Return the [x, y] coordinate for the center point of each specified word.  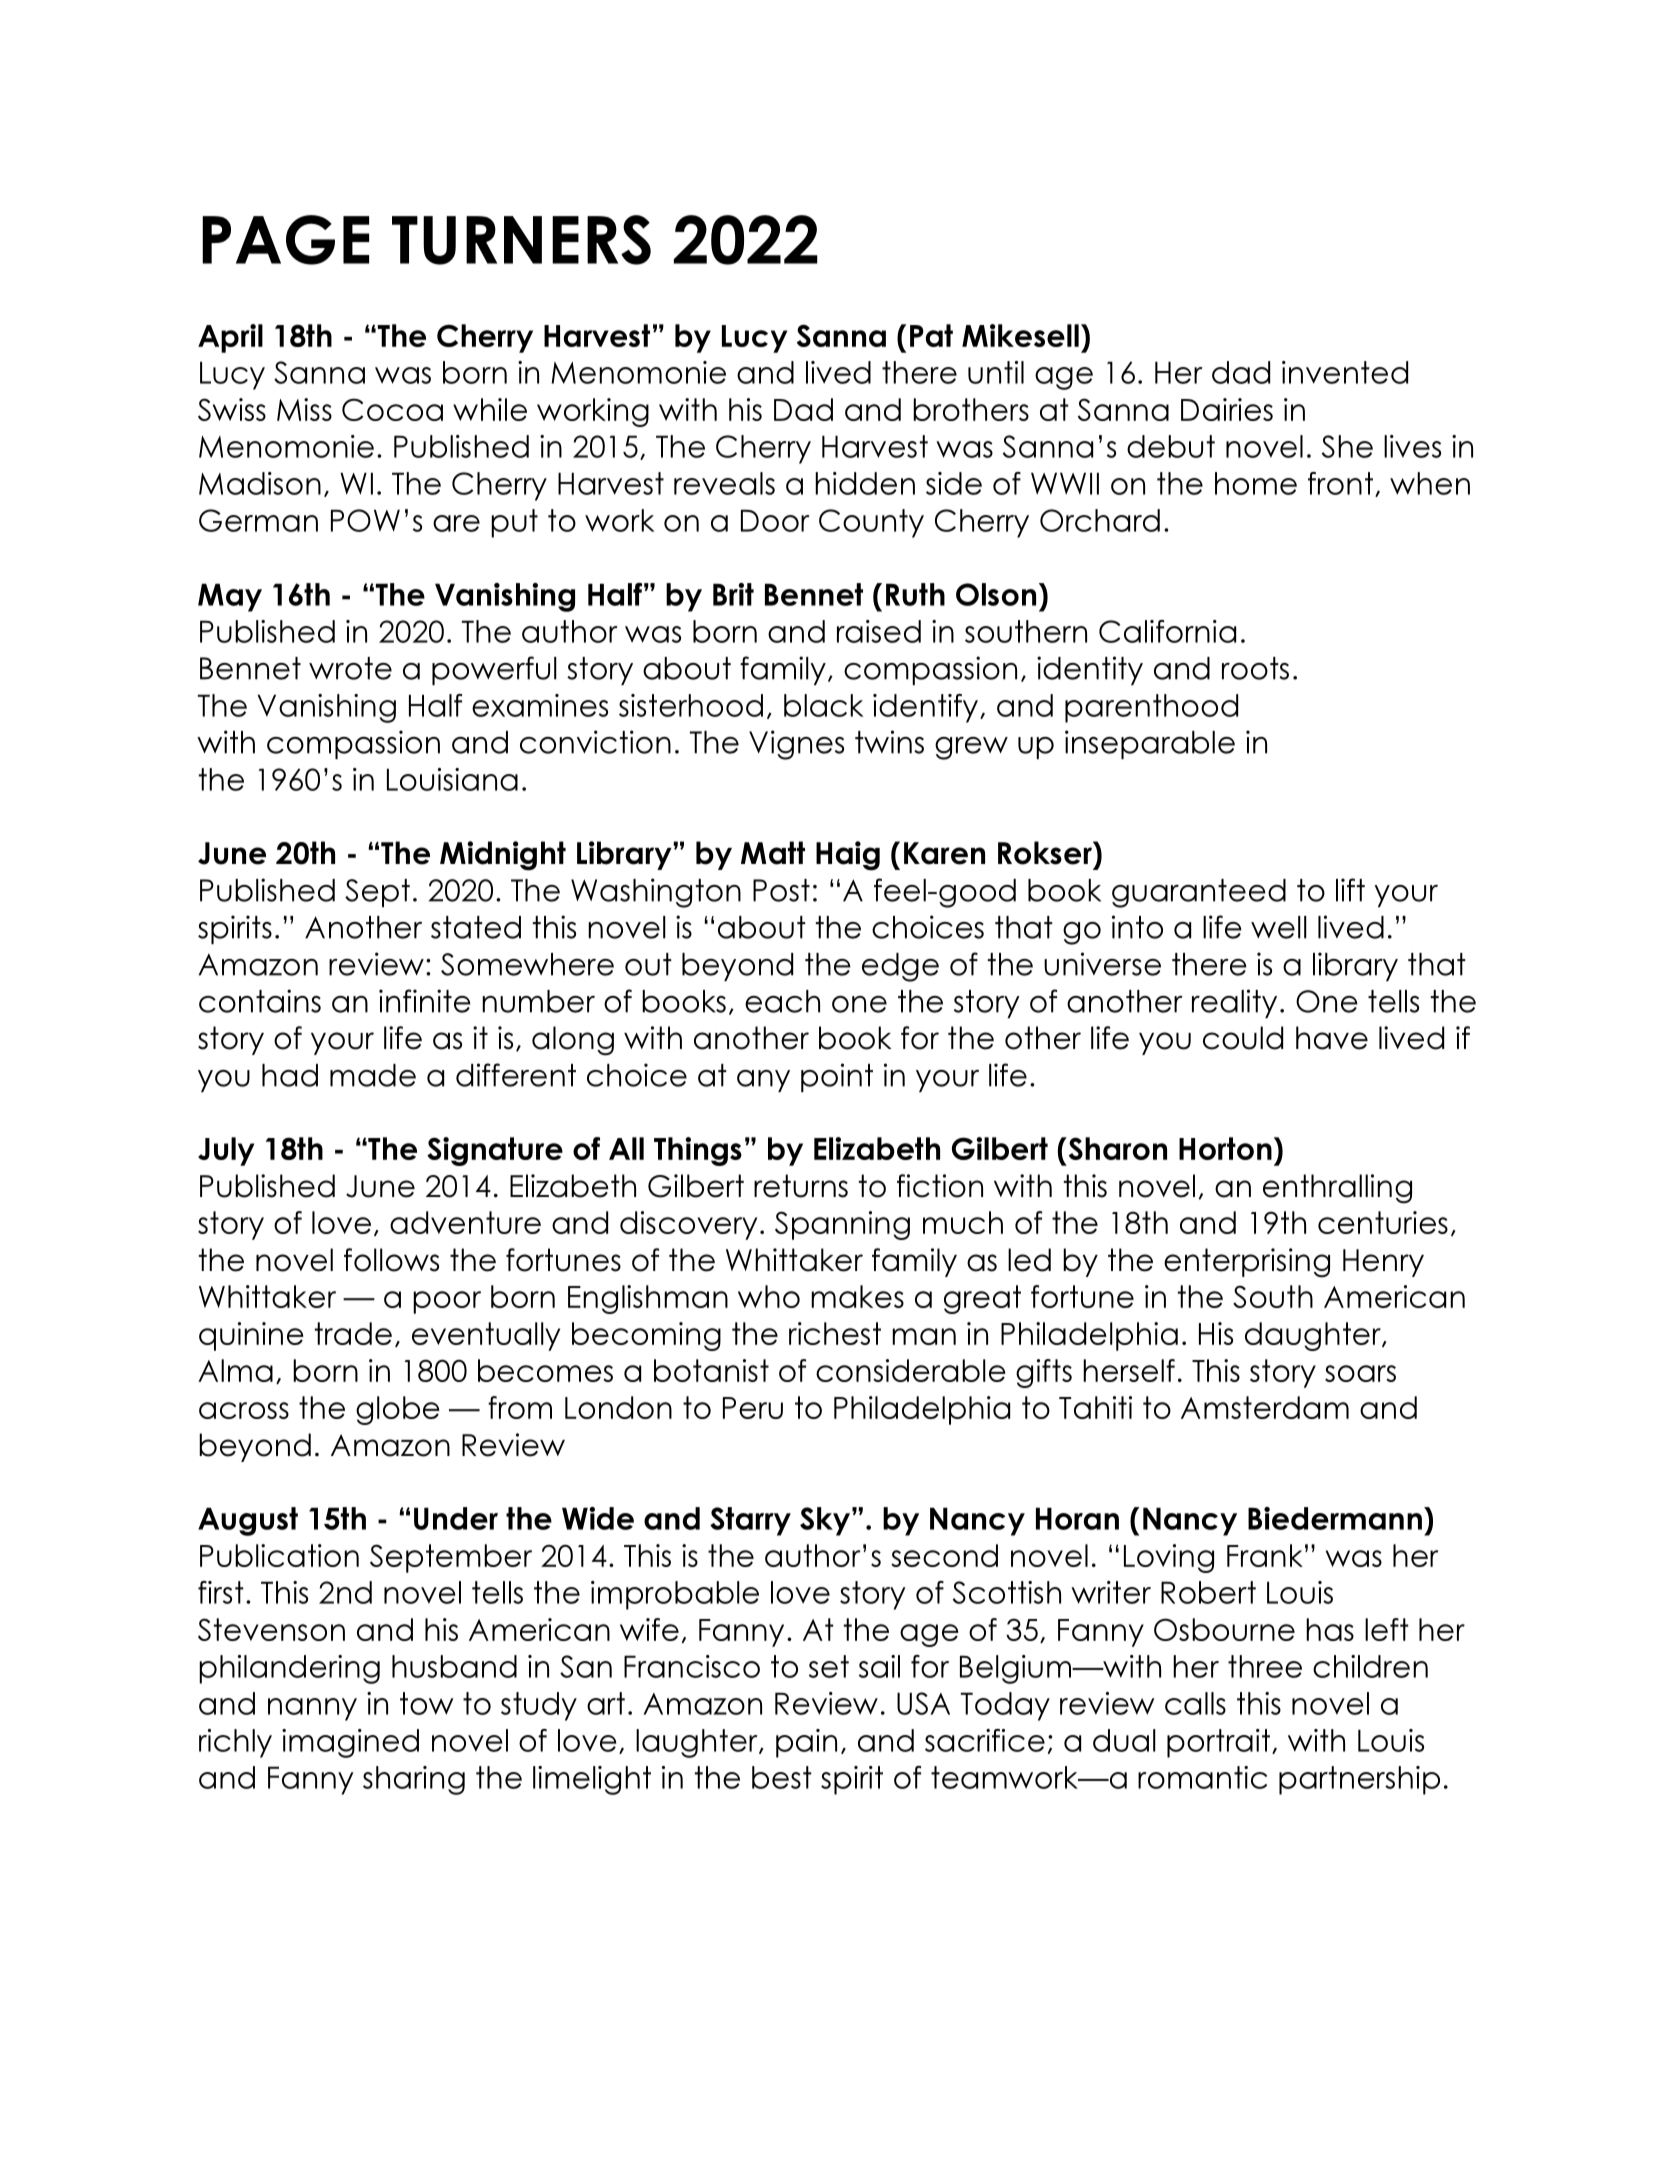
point [837, 1077]
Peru [753, 1408]
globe [398, 1410]
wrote [350, 668]
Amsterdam [1265, 1407]
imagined [350, 1743]
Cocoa [392, 409]
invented [1345, 372]
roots [1255, 668]
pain [806, 1743]
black [823, 705]
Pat [931, 335]
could [1243, 1038]
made [373, 1075]
